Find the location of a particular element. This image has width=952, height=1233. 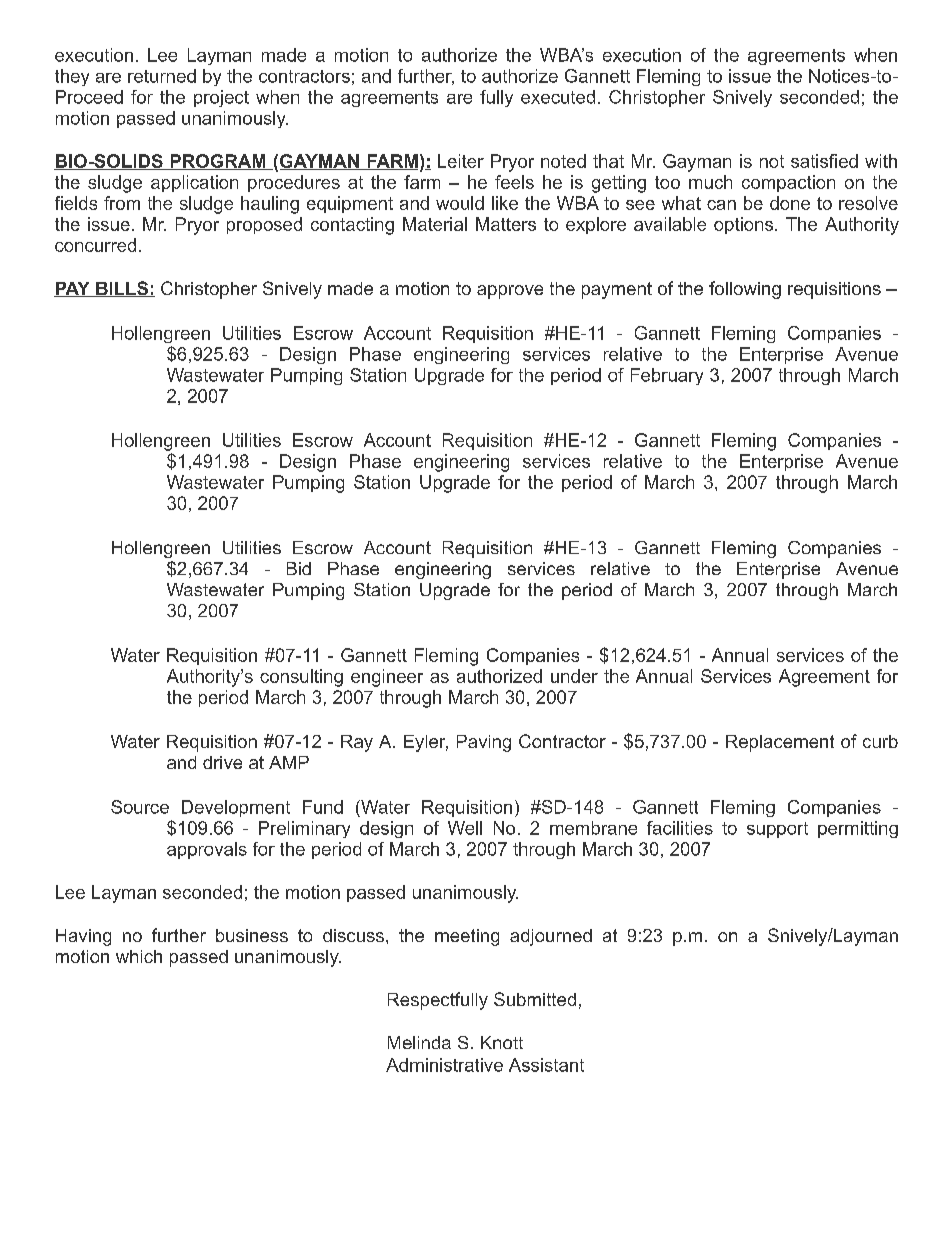

satisfied is located at coordinates (824, 161).
